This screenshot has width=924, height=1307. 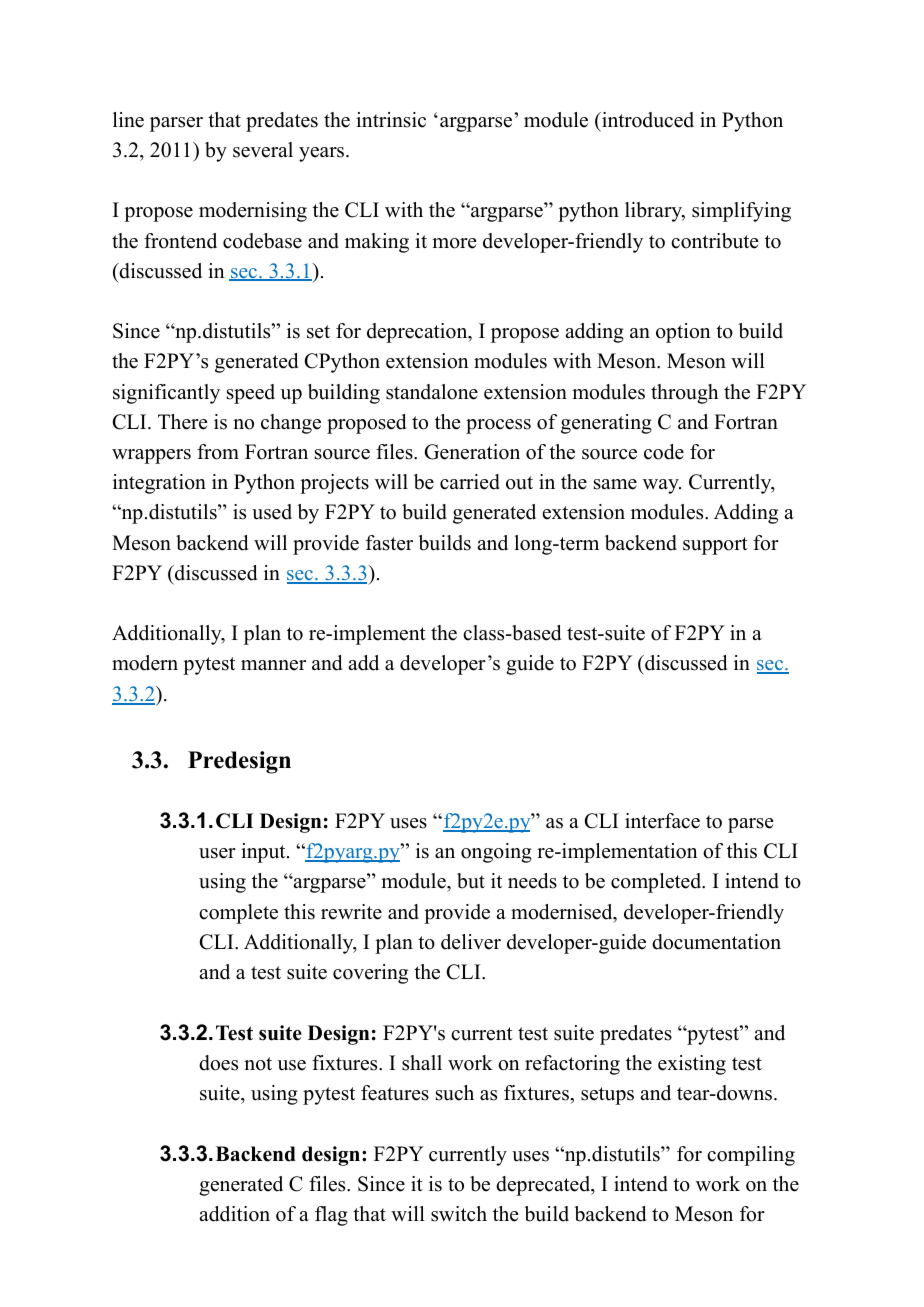 I want to click on There, so click(x=183, y=422).
